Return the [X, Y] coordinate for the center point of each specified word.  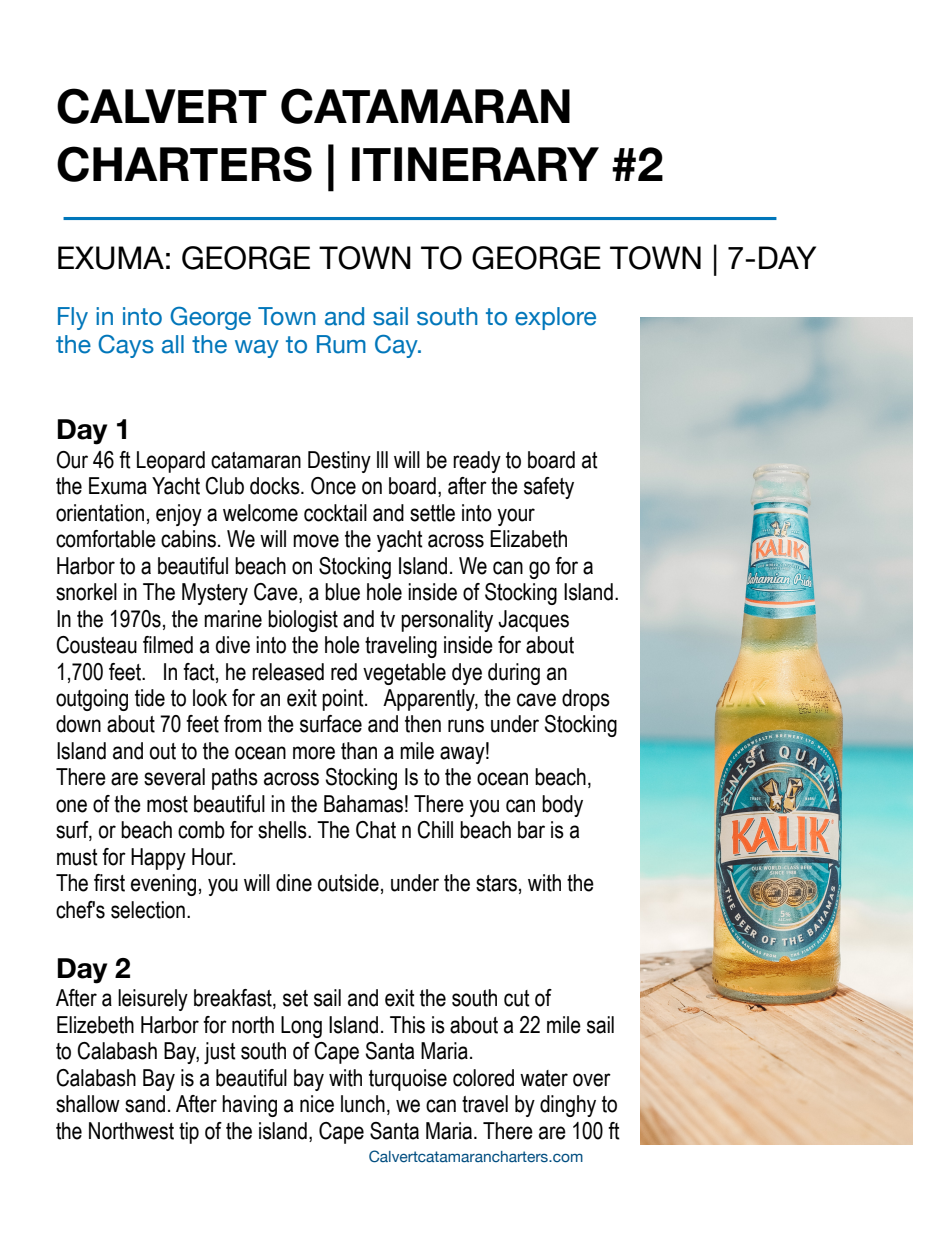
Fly [73, 318]
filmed [168, 645]
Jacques [533, 621]
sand [145, 1104]
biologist [303, 621]
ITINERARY [475, 164]
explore [555, 318]
